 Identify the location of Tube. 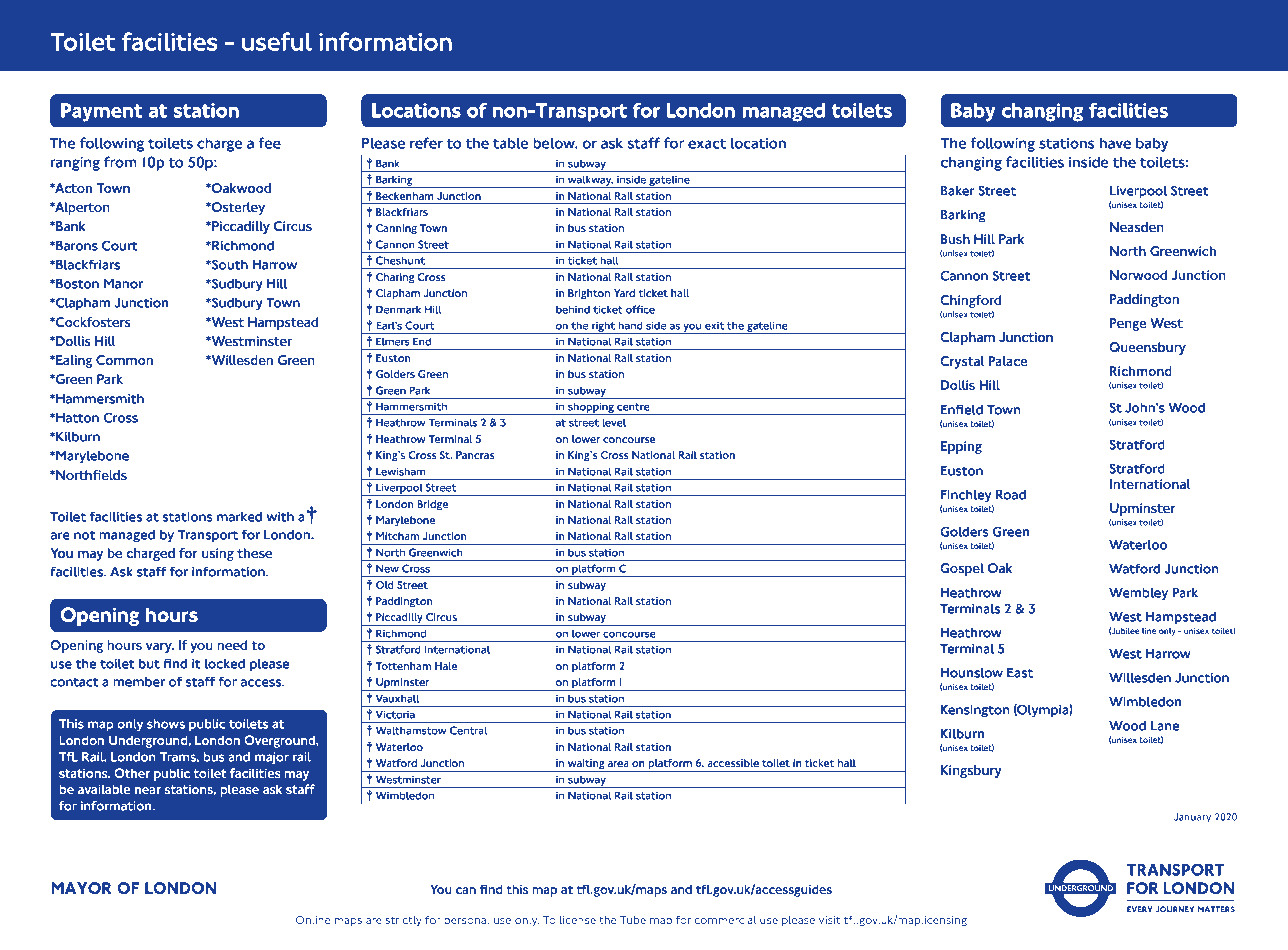
(633, 920).
